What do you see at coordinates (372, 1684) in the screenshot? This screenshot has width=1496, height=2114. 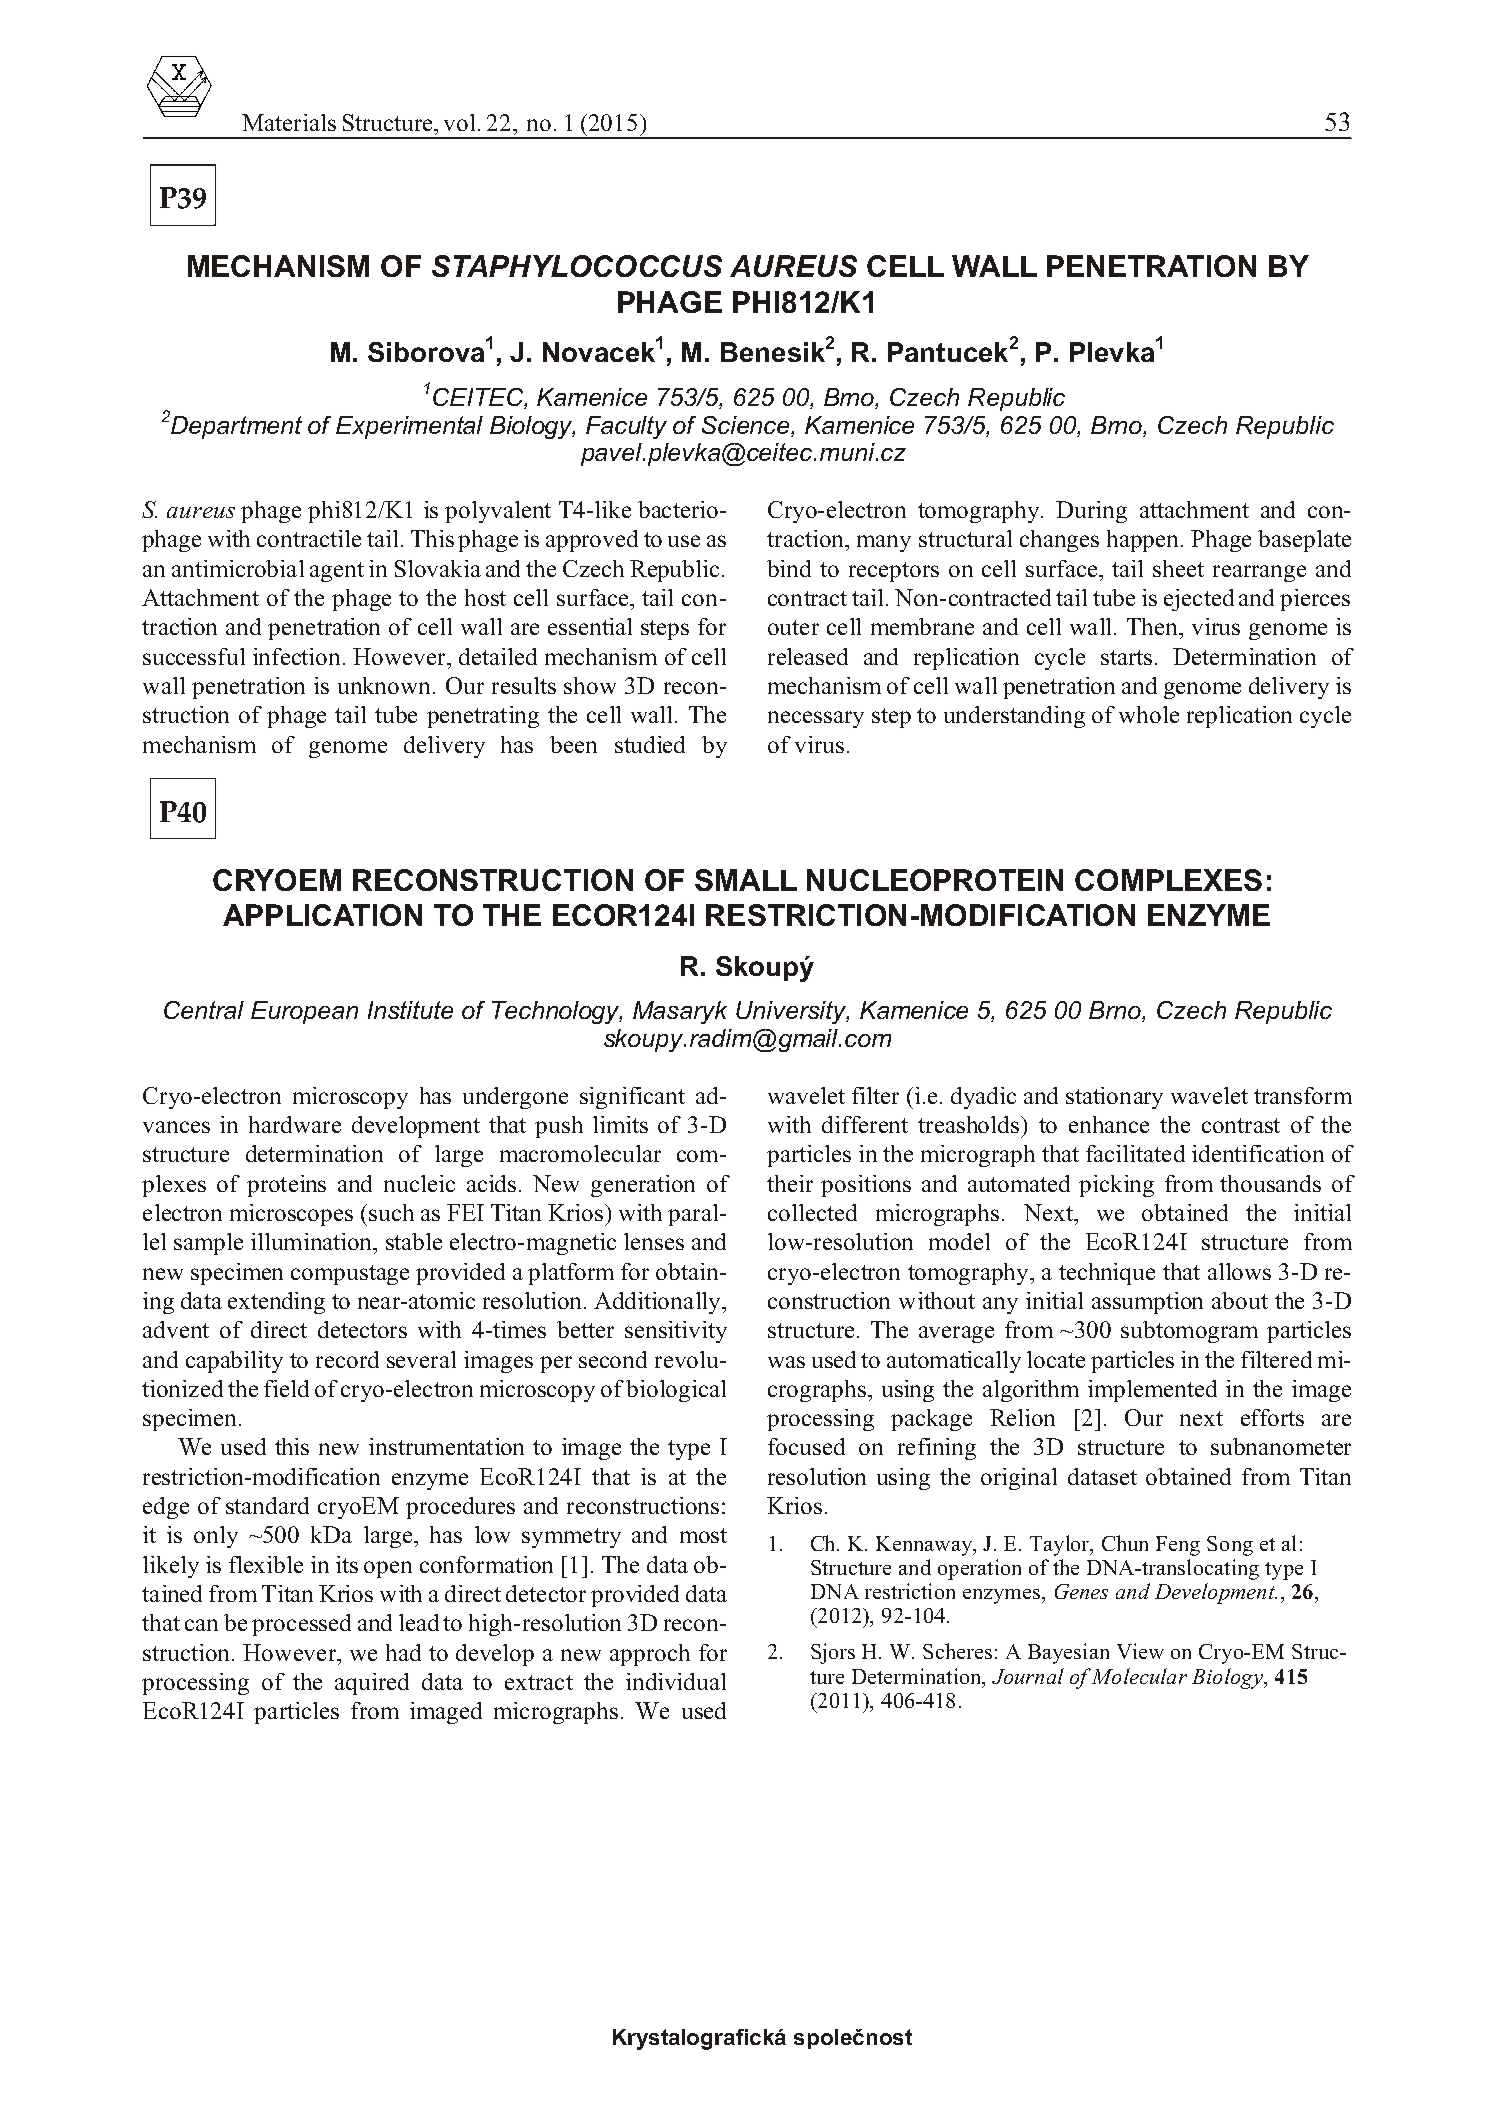 I see `aquired` at bounding box center [372, 1684].
